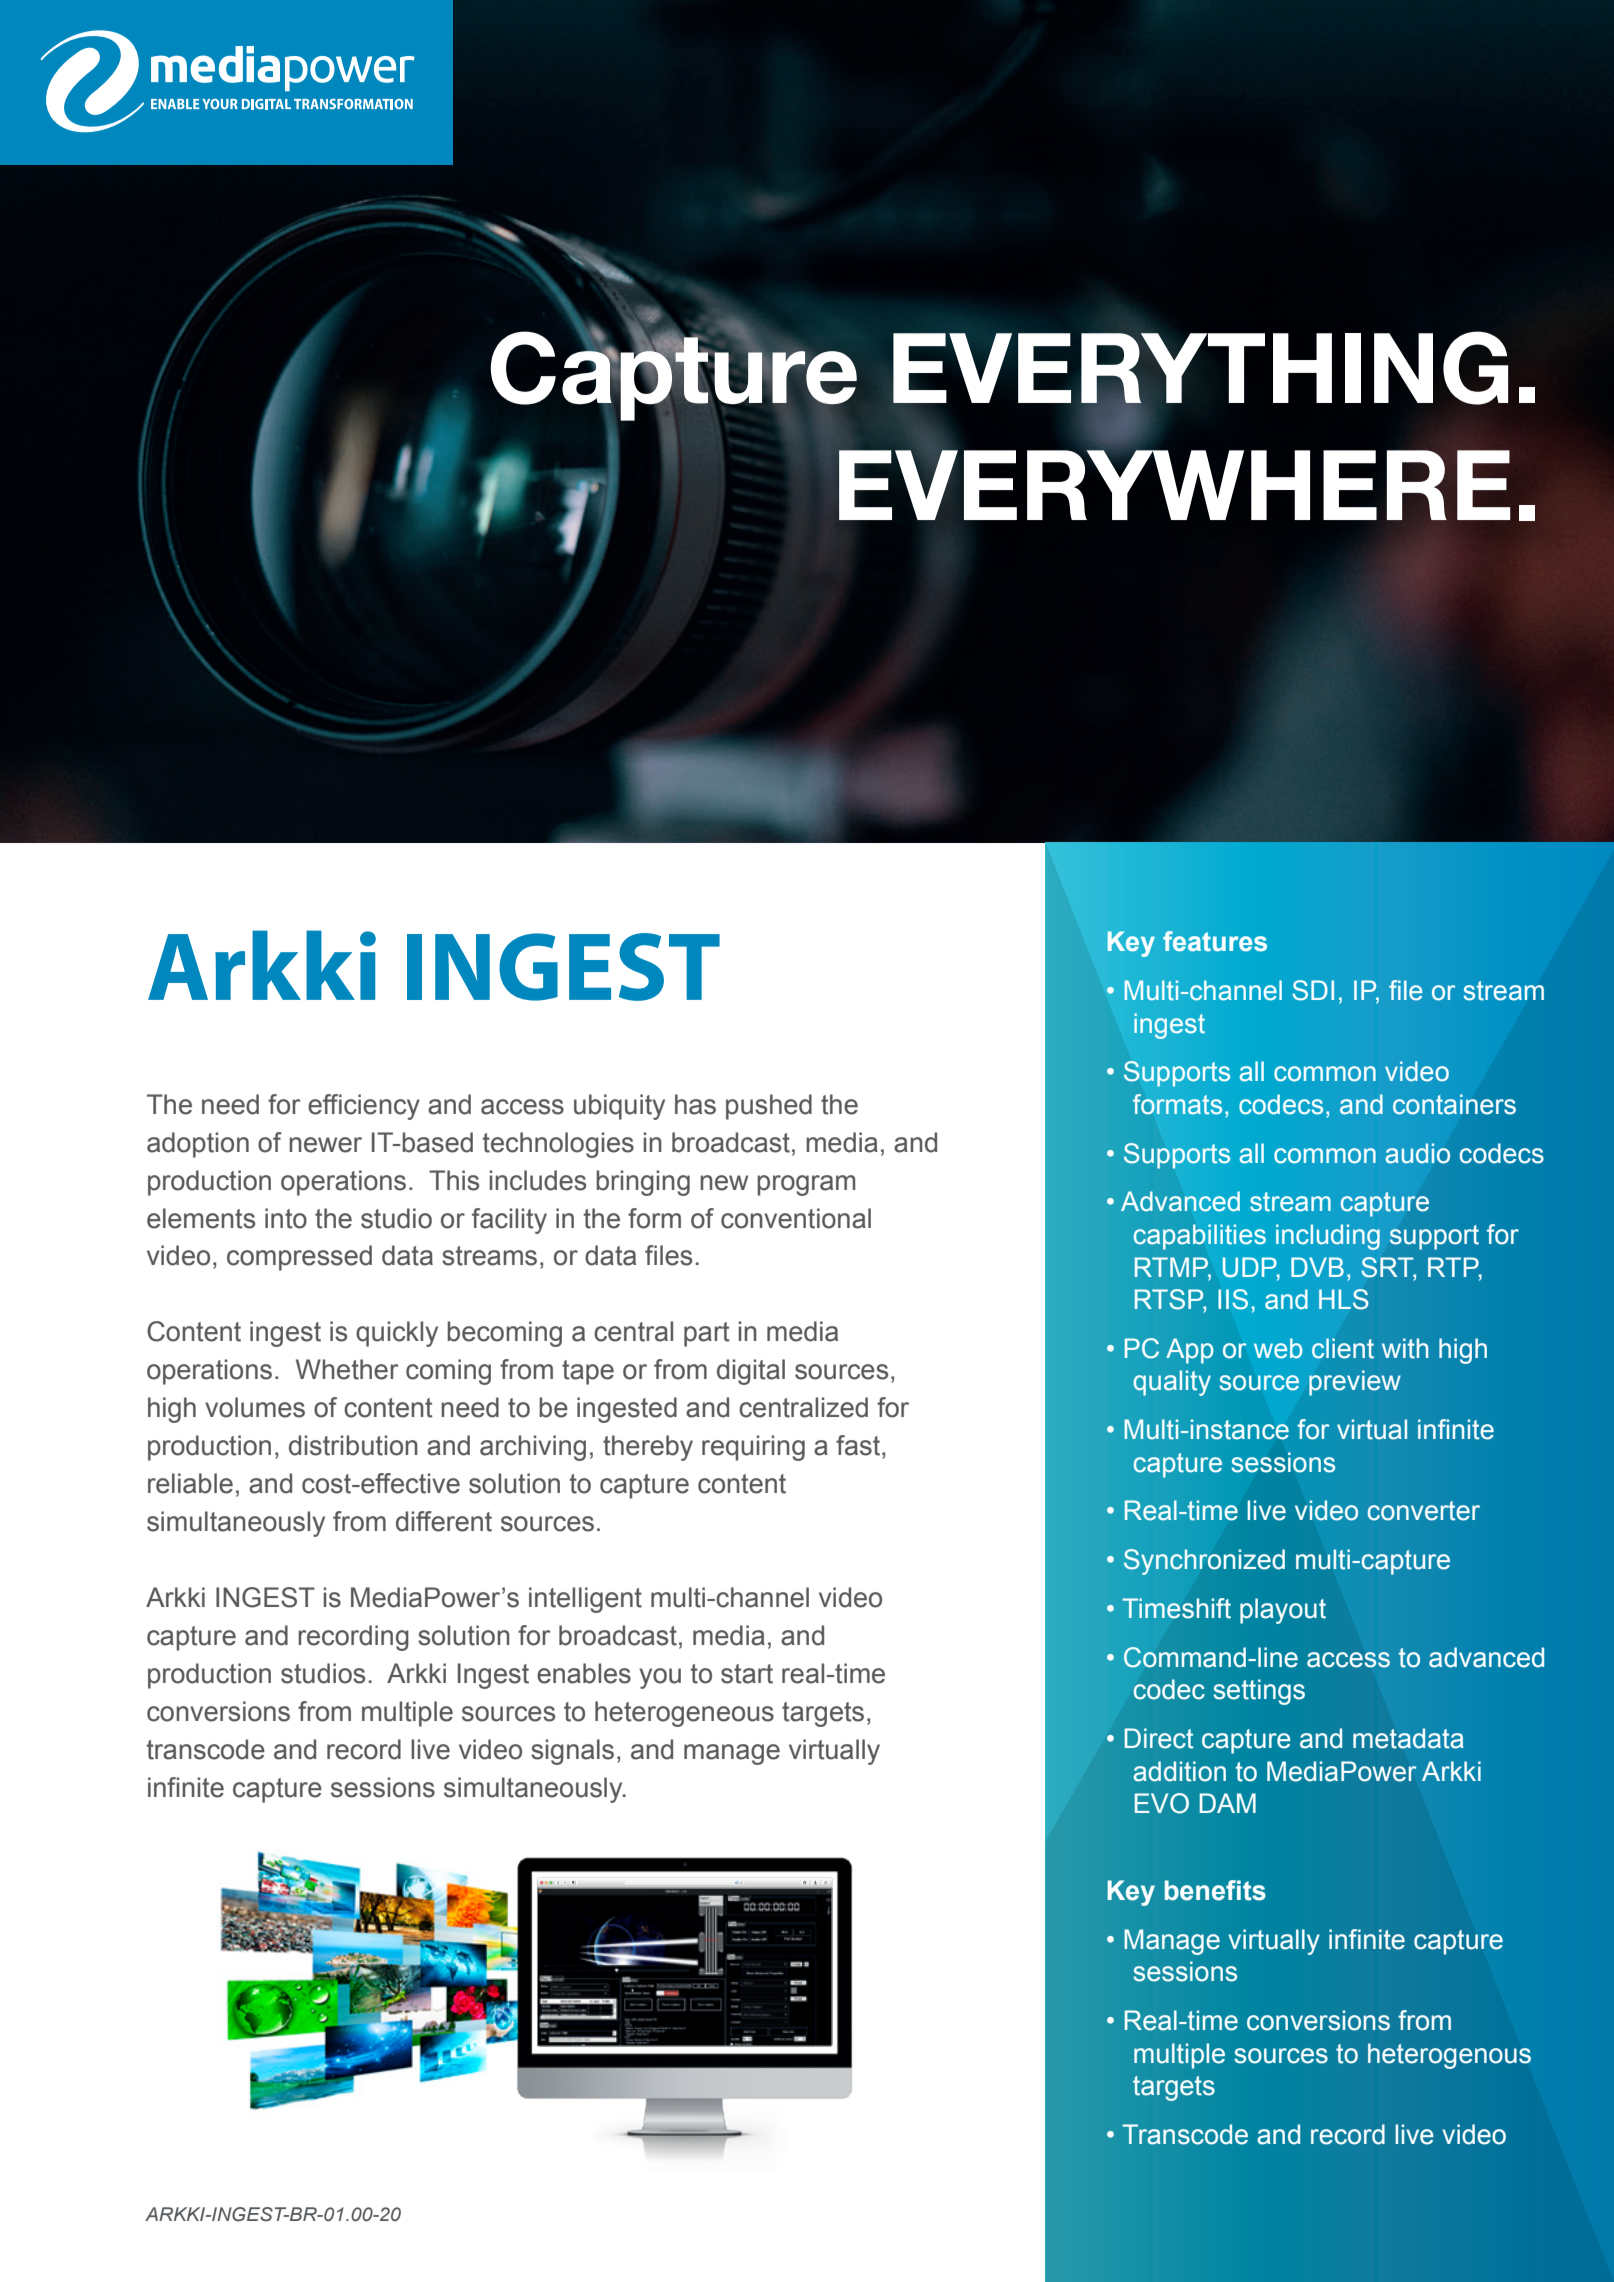 The image size is (1614, 2282). Describe the element at coordinates (1200, 369) in the page. I see `EVERYTHING` at that location.
